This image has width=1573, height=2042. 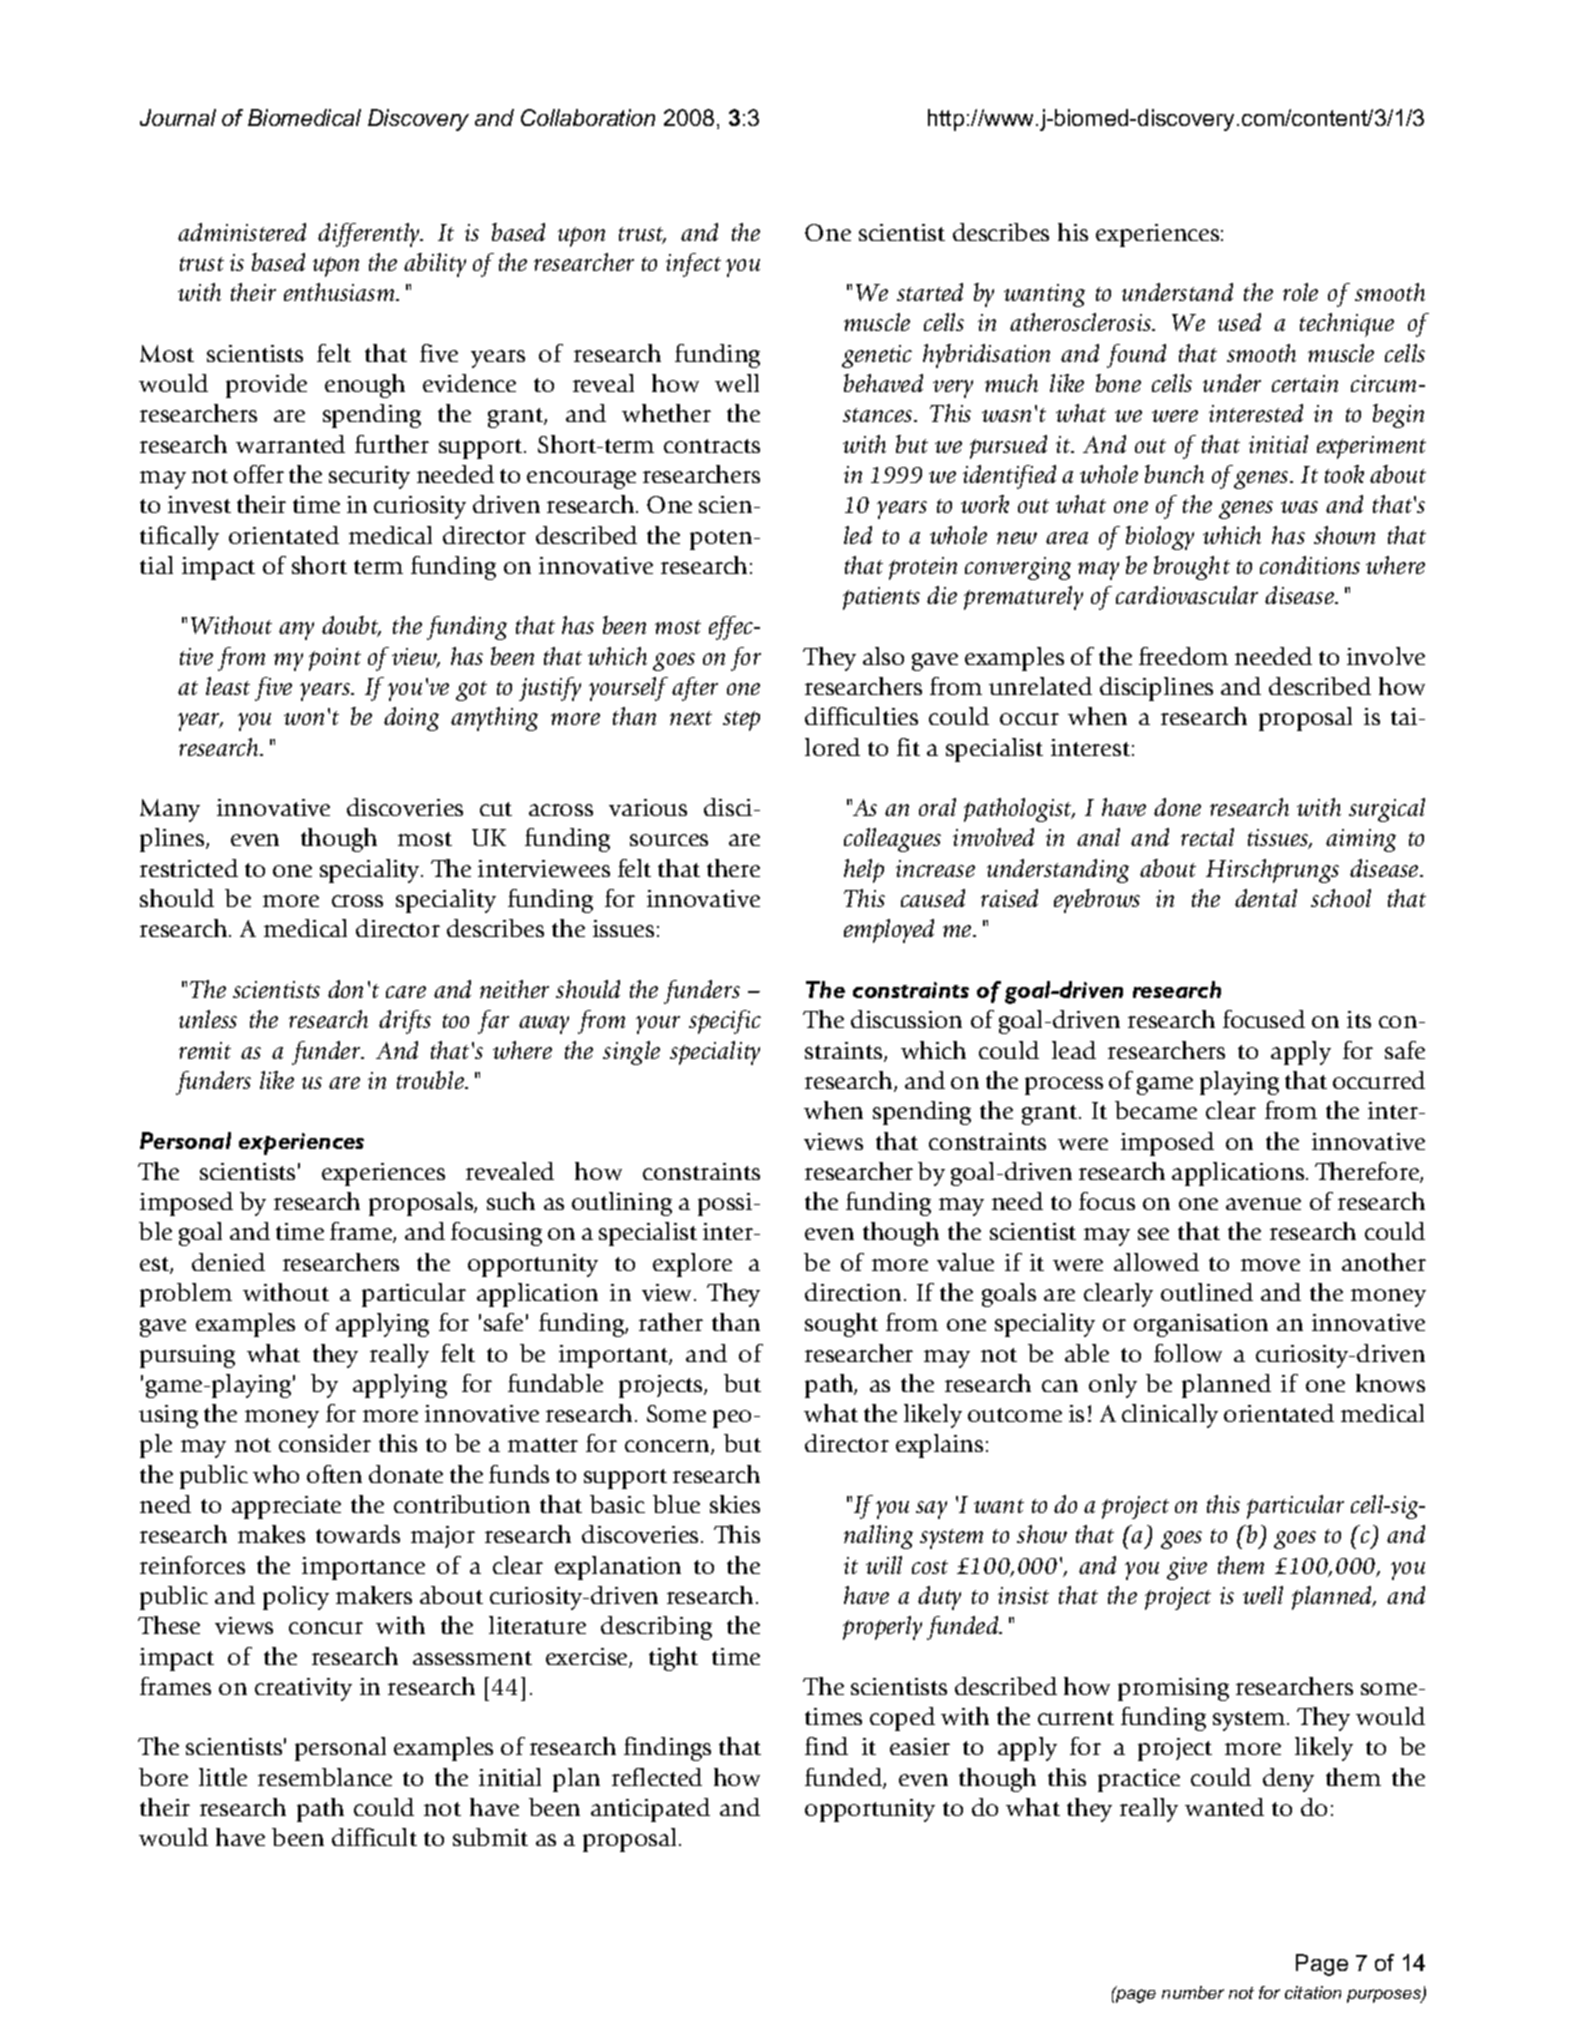 What do you see at coordinates (1187, 1568) in the image?
I see `give` at bounding box center [1187, 1568].
